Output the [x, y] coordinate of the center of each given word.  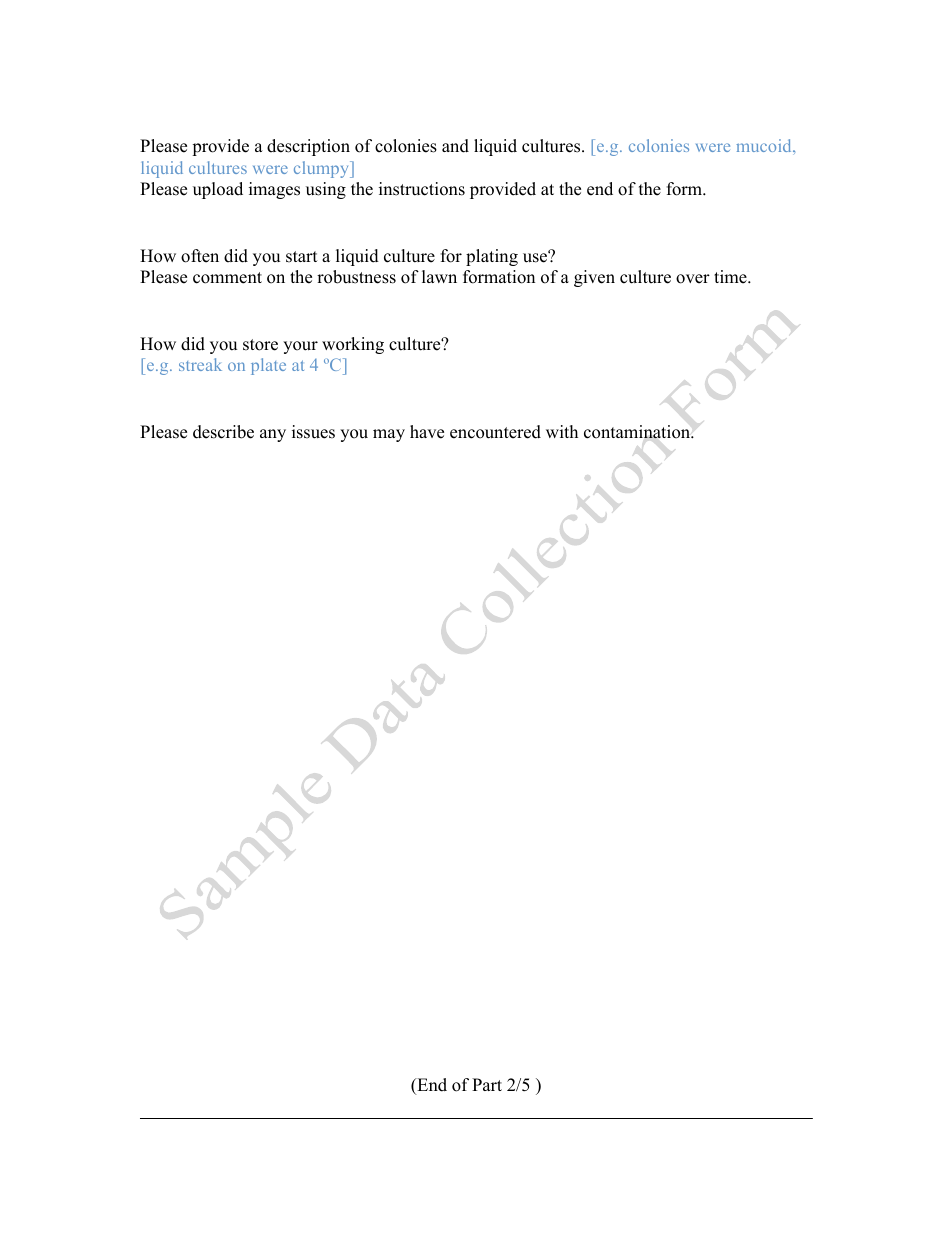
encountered [495, 432]
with [562, 431]
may [389, 435]
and [455, 146]
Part [487, 1084]
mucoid [765, 145]
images [274, 190]
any [273, 435]
